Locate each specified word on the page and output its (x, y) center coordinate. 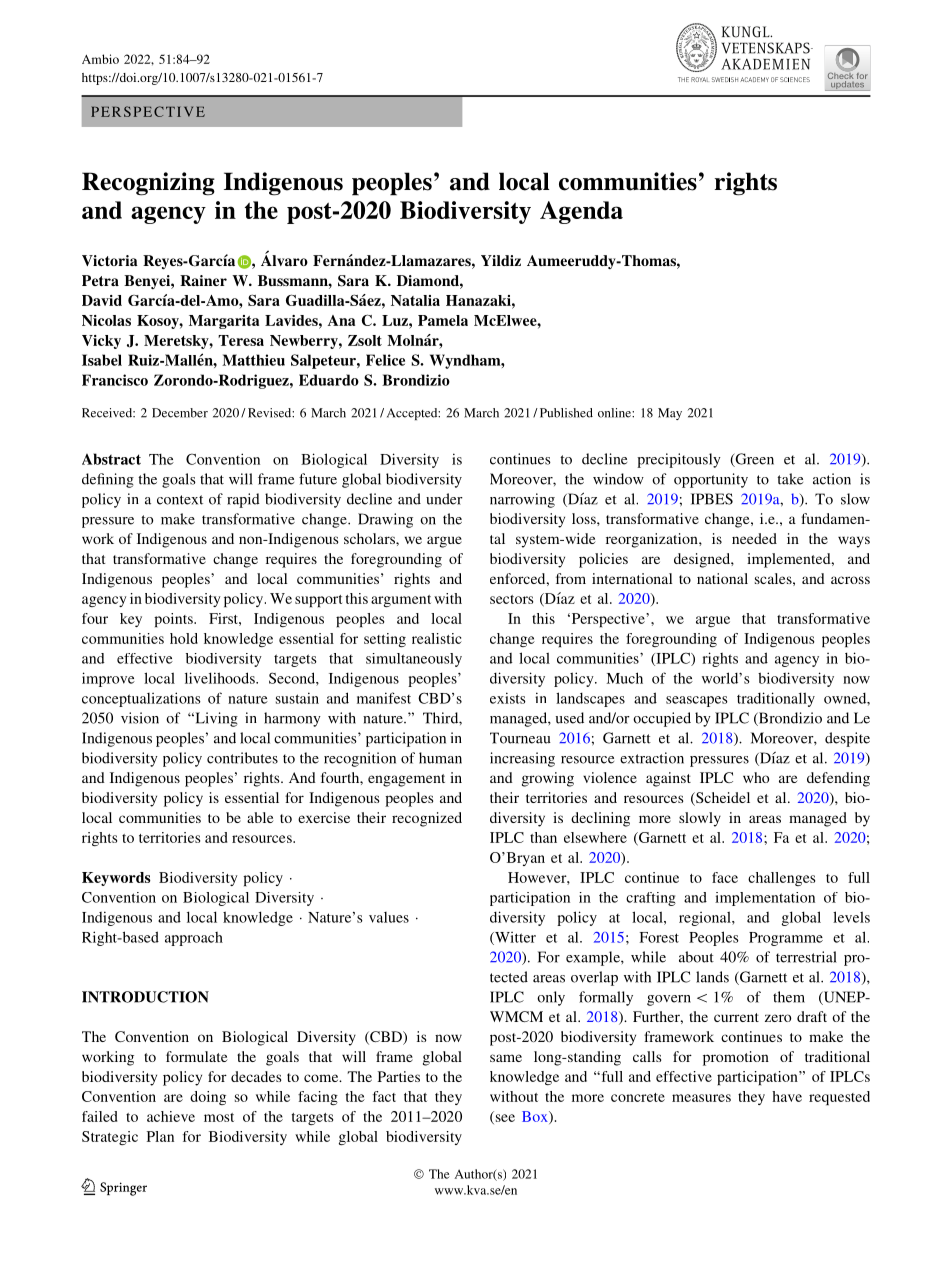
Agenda (581, 212)
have (787, 1096)
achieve (171, 1116)
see (504, 1119)
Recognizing (148, 184)
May (670, 414)
